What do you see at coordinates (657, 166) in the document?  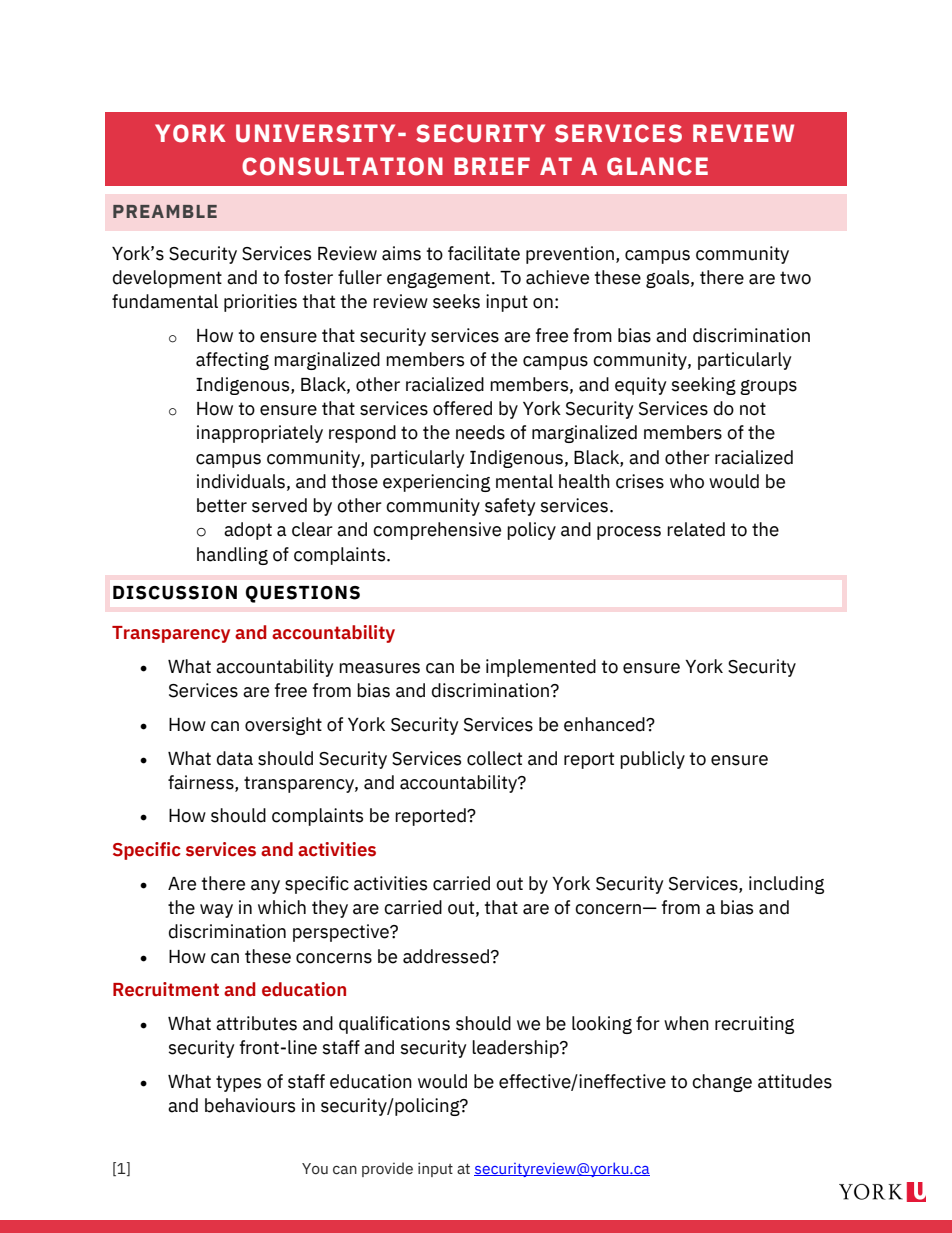 I see `GLANCE` at bounding box center [657, 166].
